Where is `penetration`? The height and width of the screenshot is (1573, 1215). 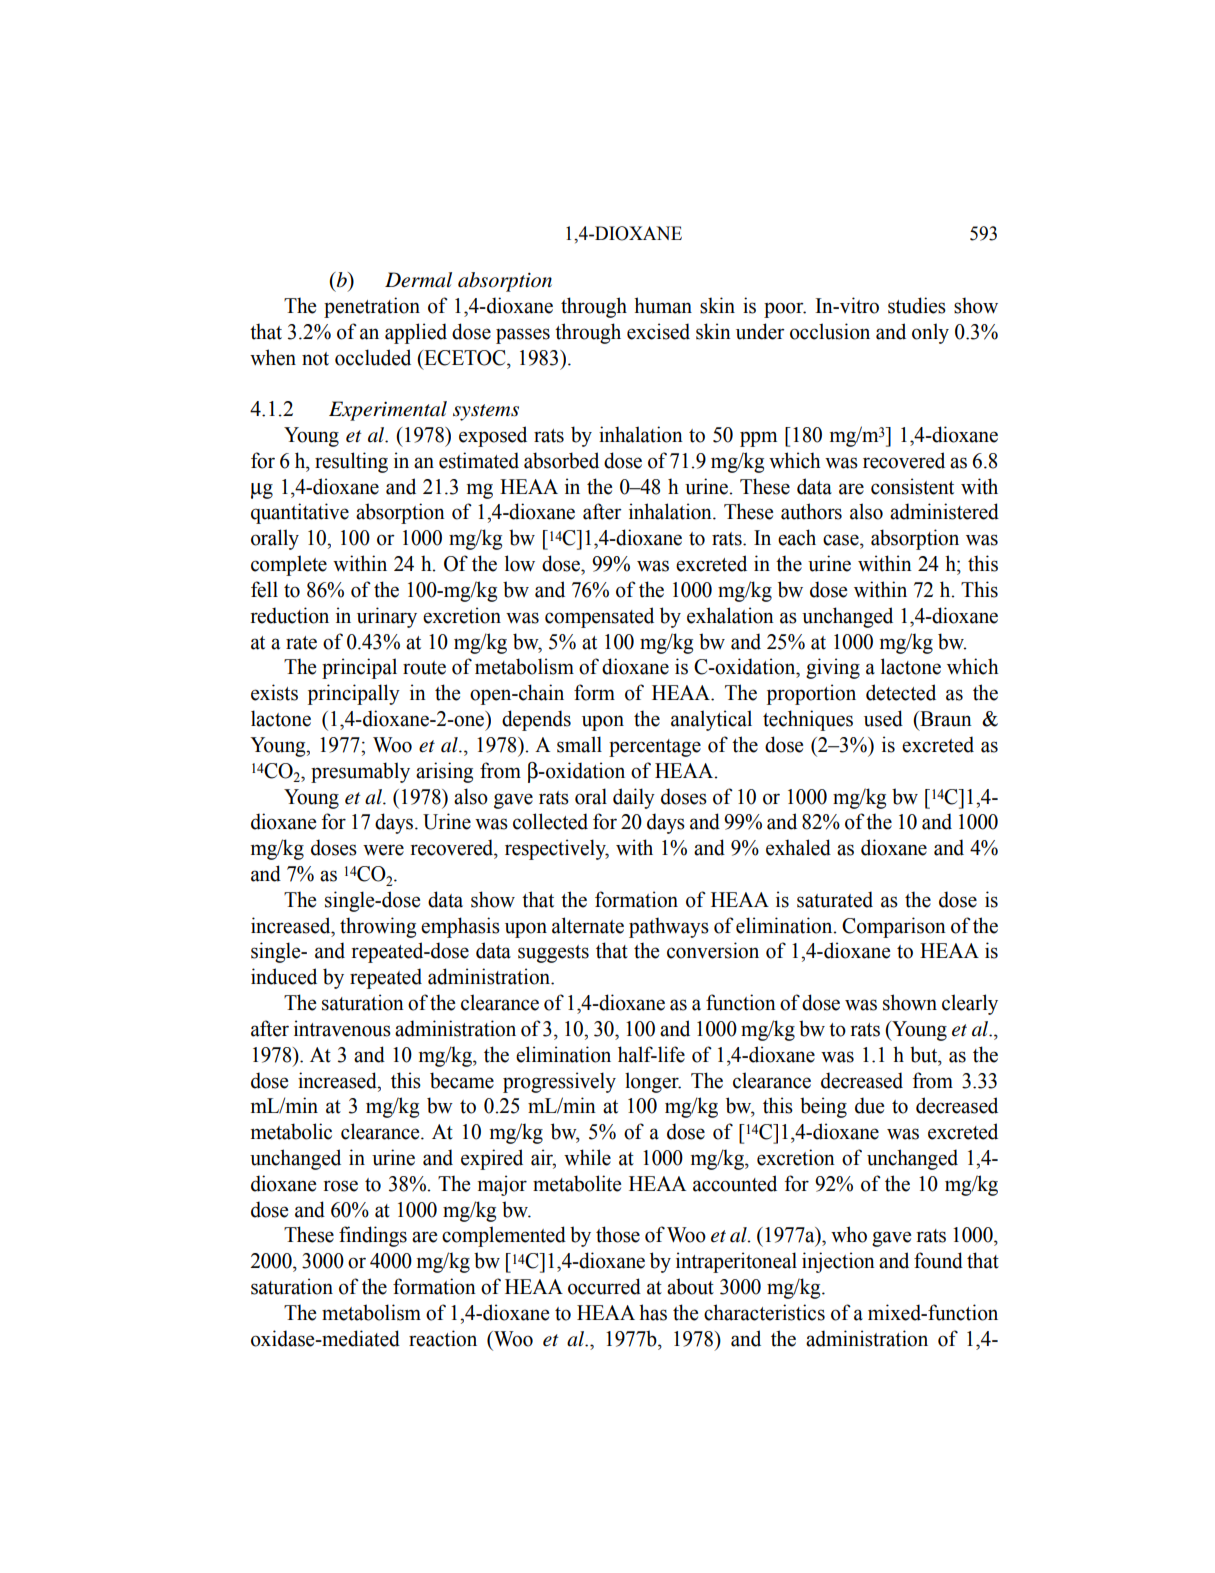 penetration is located at coordinates (372, 307).
